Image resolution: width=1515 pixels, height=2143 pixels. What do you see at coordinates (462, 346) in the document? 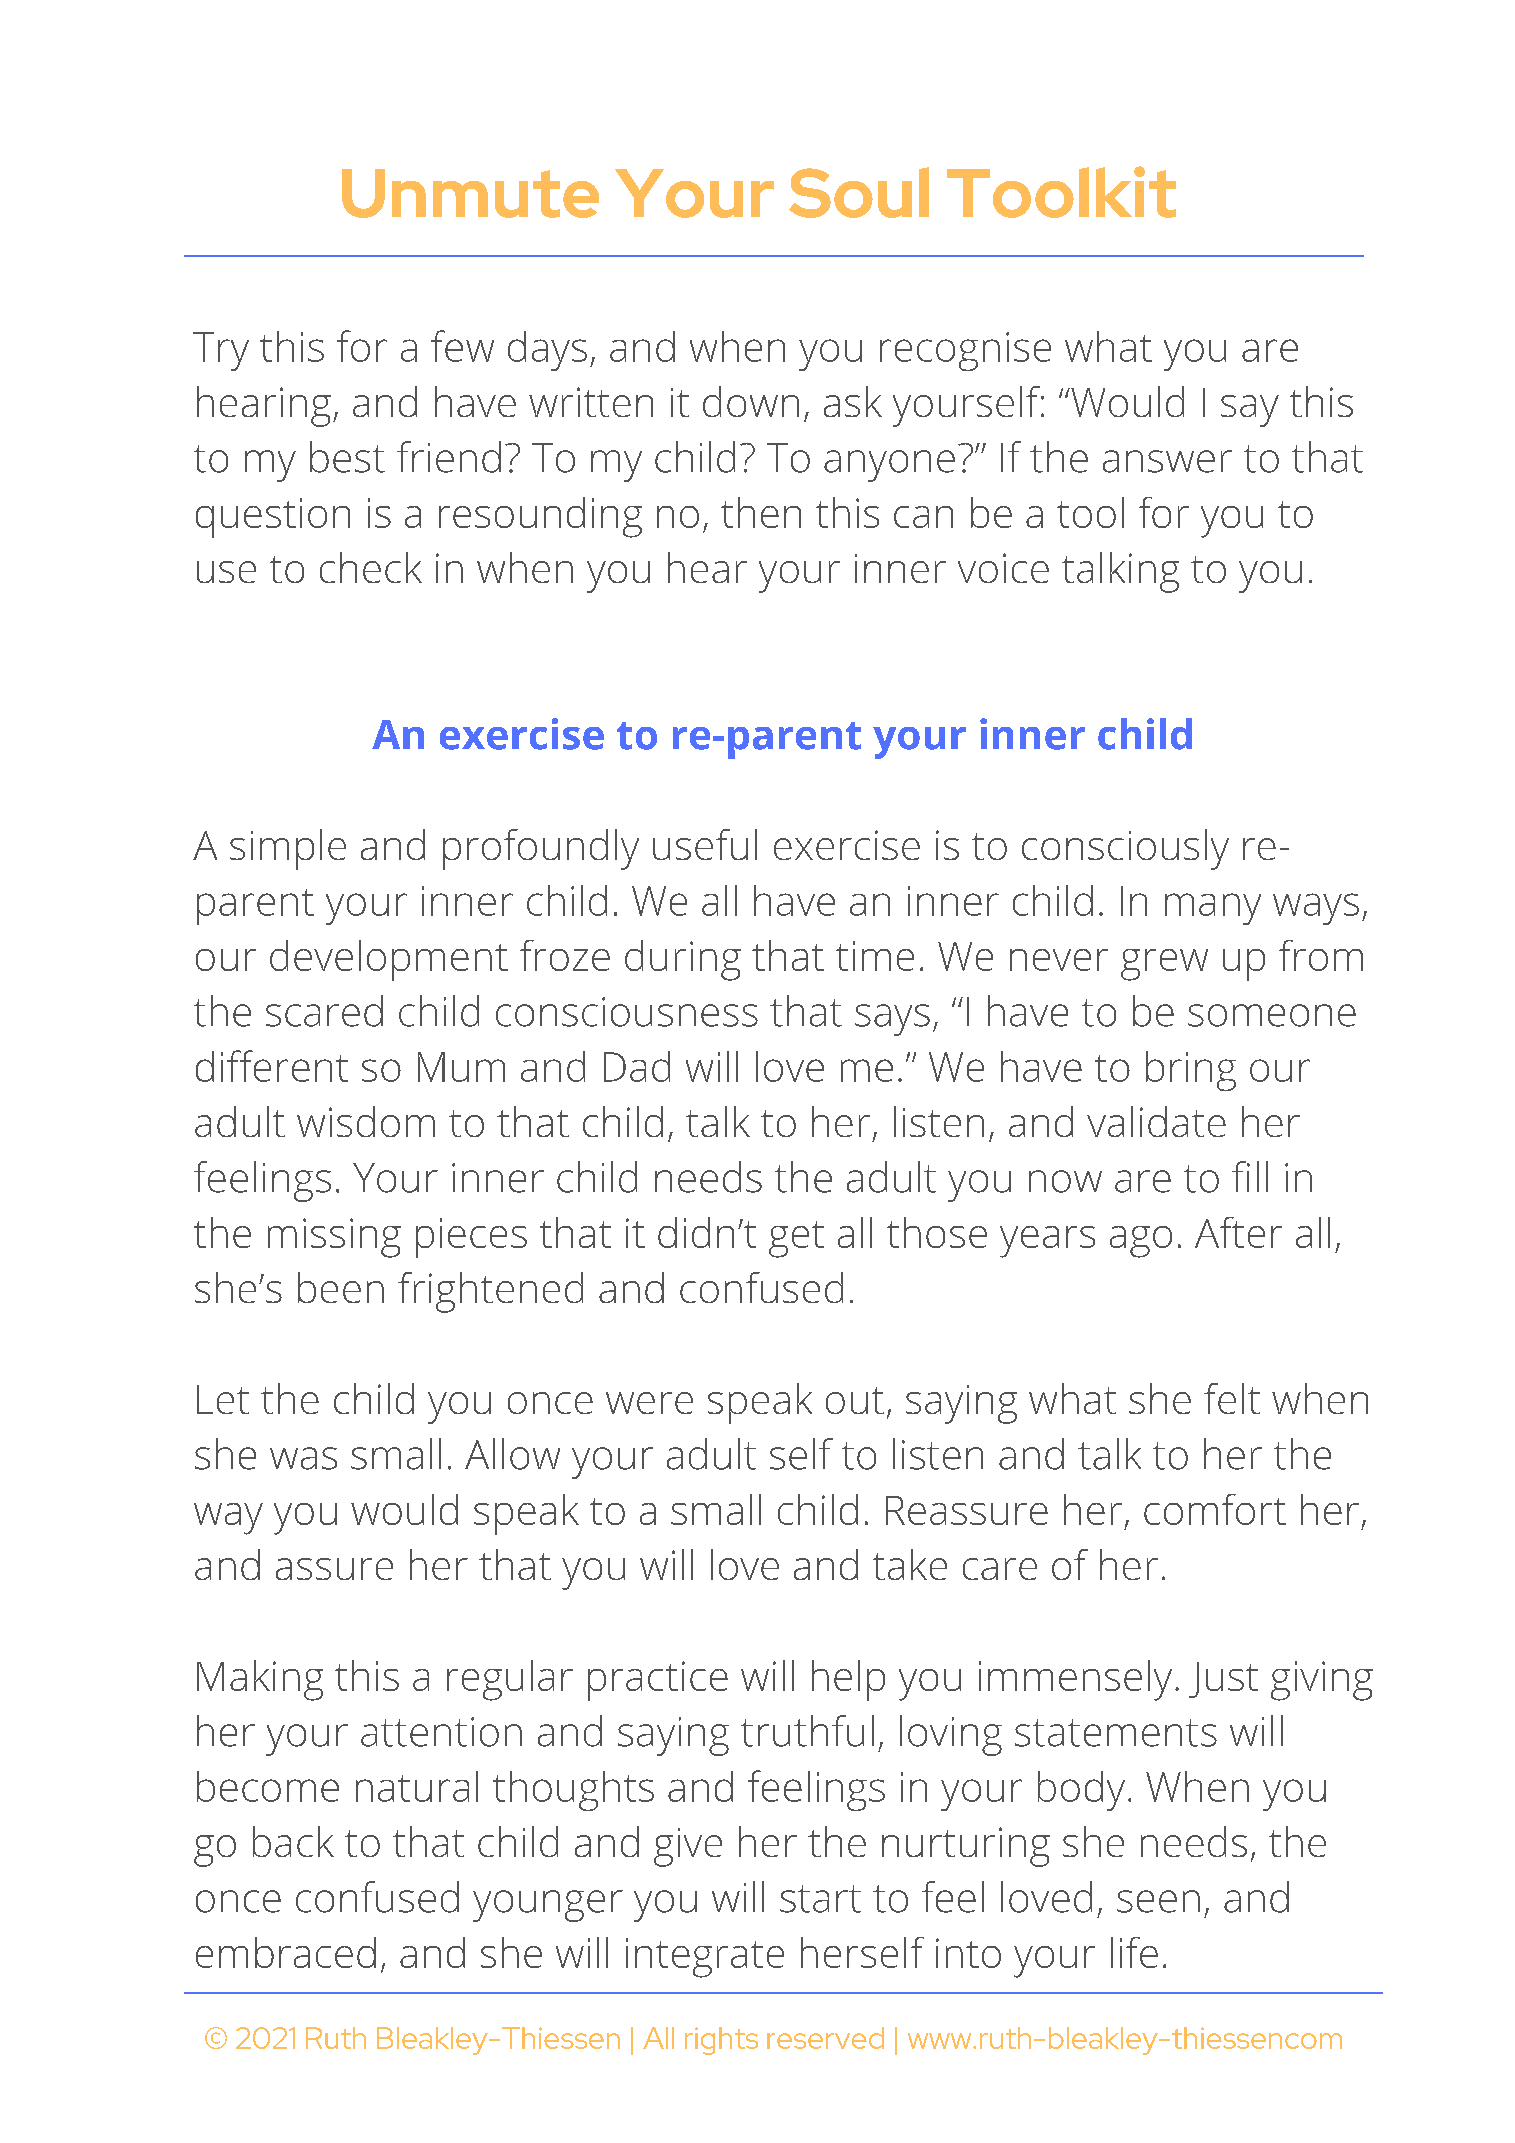
I see `few` at bounding box center [462, 346].
